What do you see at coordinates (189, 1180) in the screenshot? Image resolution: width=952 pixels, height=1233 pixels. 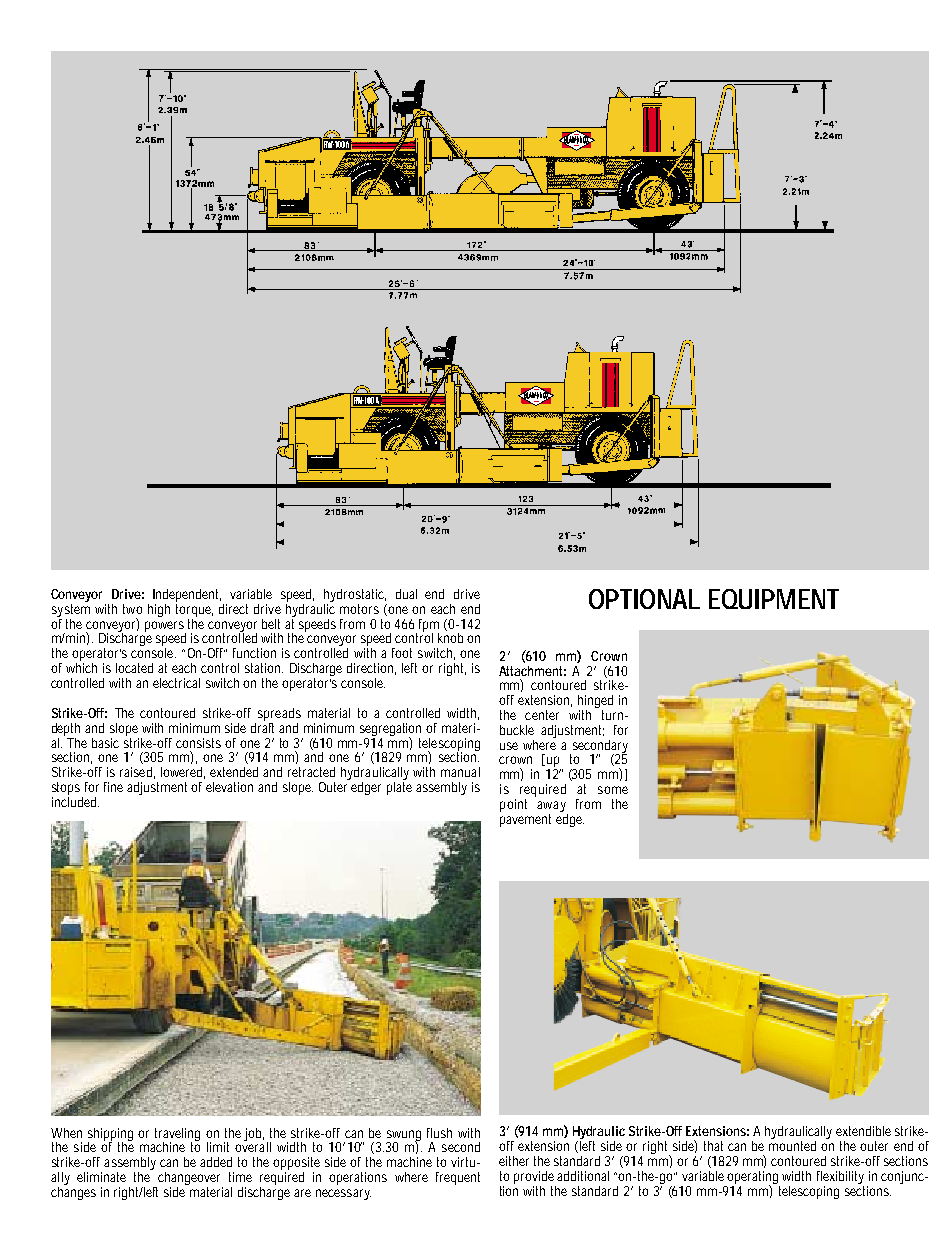 I see `changeover` at bounding box center [189, 1180].
